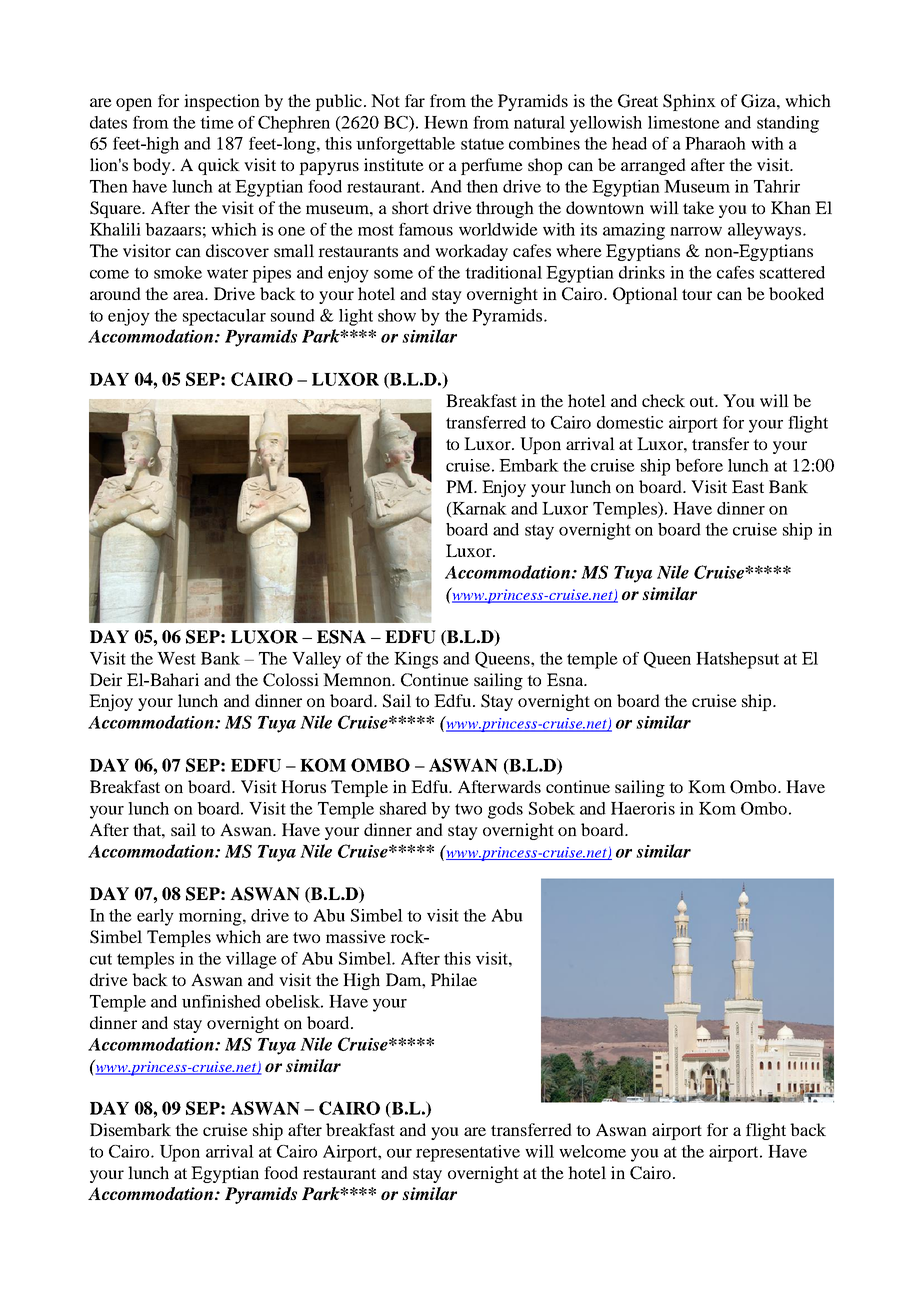 Image resolution: width=924 pixels, height=1308 pixels. What do you see at coordinates (715, 143) in the page?
I see `Pharaoh` at bounding box center [715, 143].
